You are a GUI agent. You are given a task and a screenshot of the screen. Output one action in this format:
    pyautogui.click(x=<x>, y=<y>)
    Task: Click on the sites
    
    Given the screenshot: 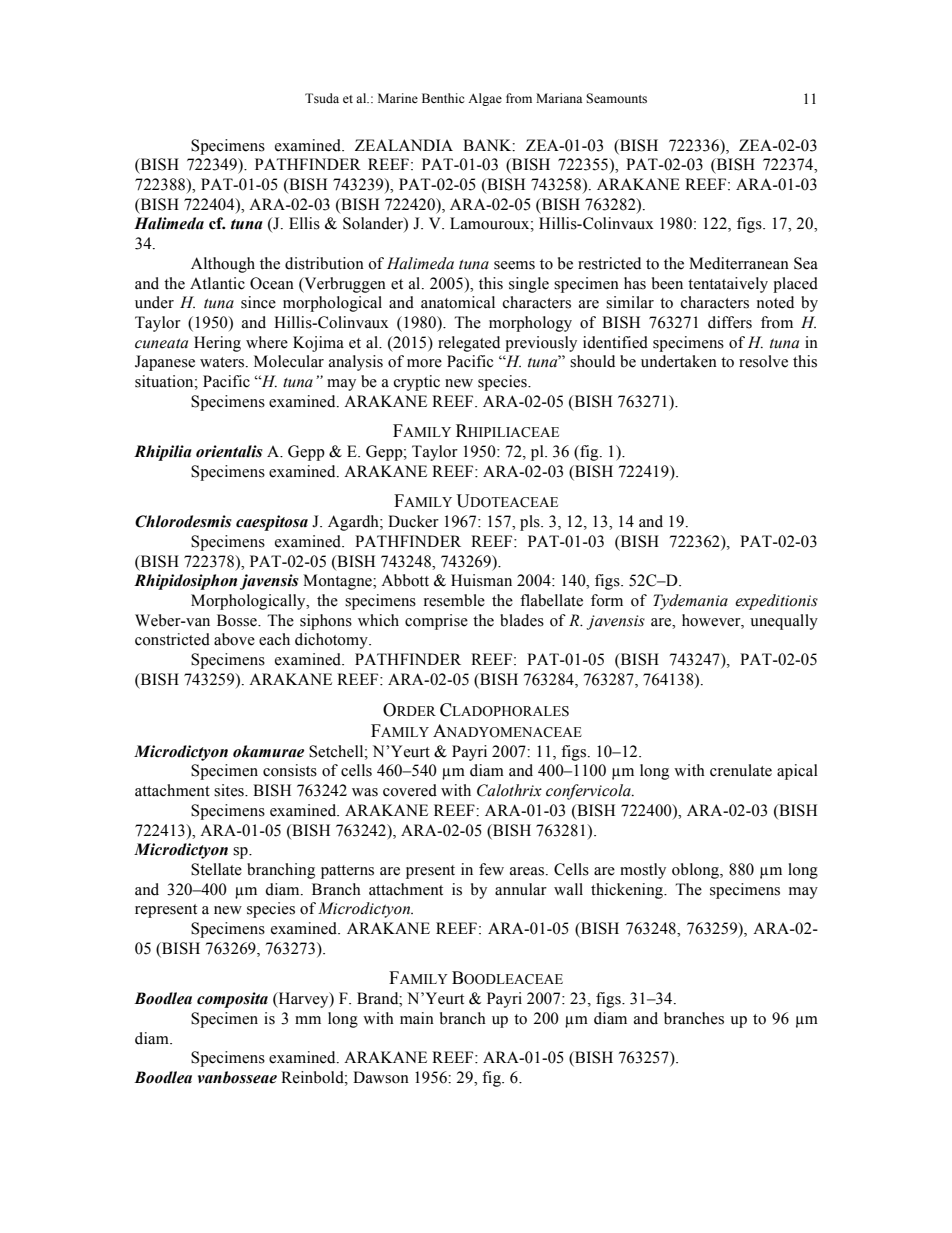 What is the action you would take?
    pyautogui.click(x=230, y=790)
